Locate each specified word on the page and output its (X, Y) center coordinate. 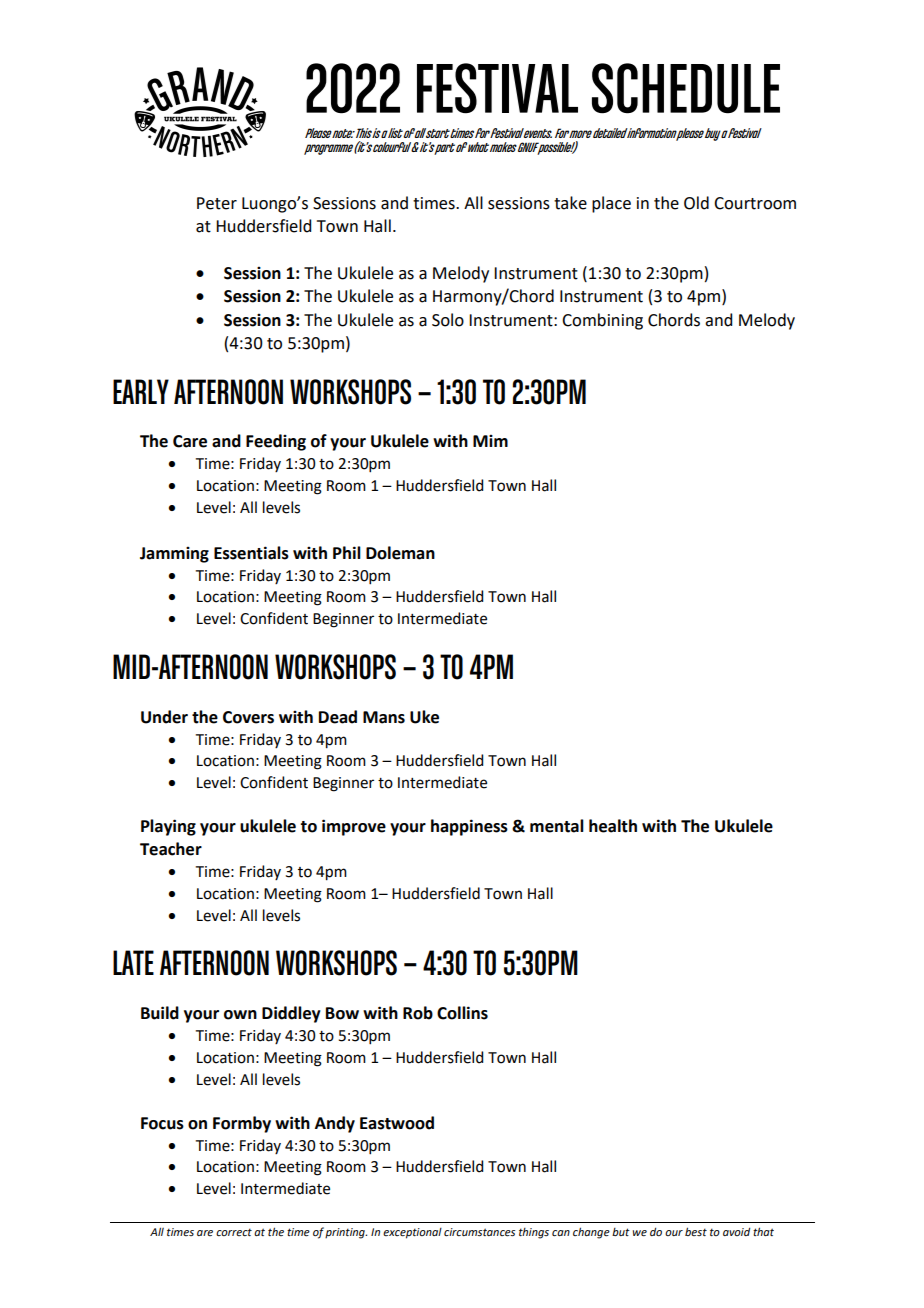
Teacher (171, 849)
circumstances (479, 1232)
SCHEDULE (686, 88)
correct (234, 1232)
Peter (217, 203)
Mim (490, 441)
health (613, 826)
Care (190, 441)
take (570, 203)
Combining (602, 321)
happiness (469, 827)
